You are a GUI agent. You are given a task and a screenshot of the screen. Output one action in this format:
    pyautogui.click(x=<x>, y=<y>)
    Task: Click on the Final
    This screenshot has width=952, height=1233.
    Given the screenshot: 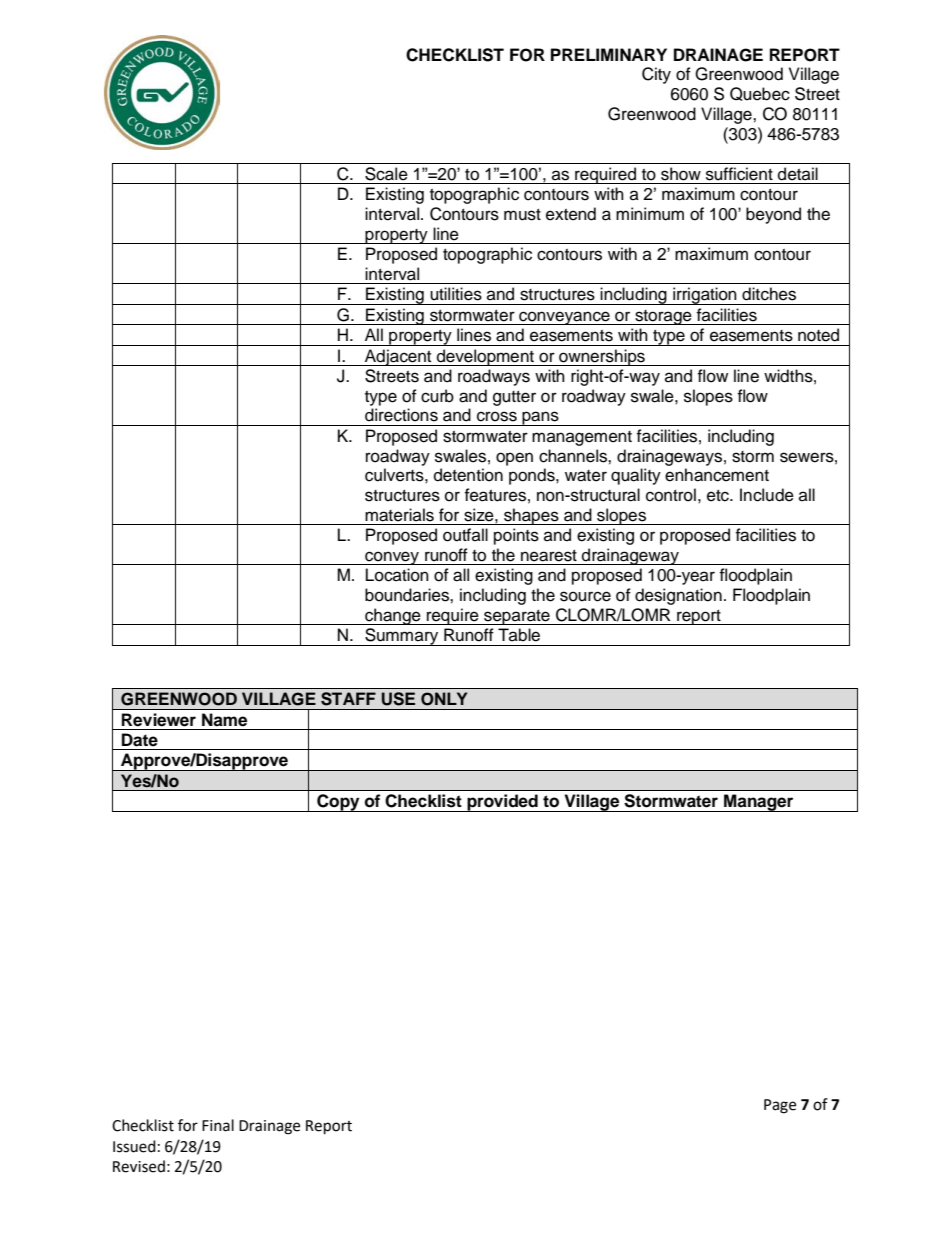 What is the action you would take?
    pyautogui.click(x=218, y=1125)
